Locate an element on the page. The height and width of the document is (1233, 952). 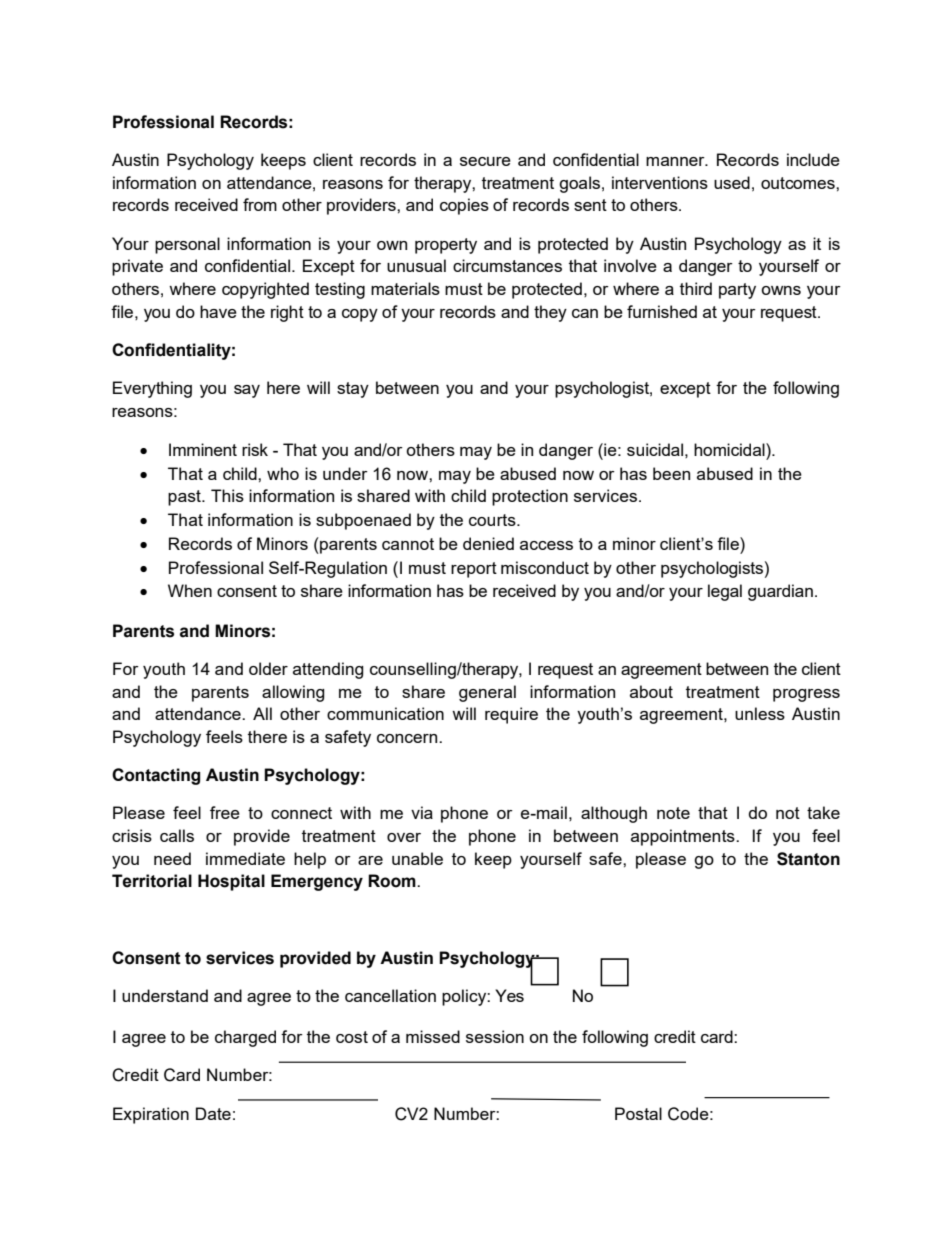
This is located at coordinates (227, 495).
